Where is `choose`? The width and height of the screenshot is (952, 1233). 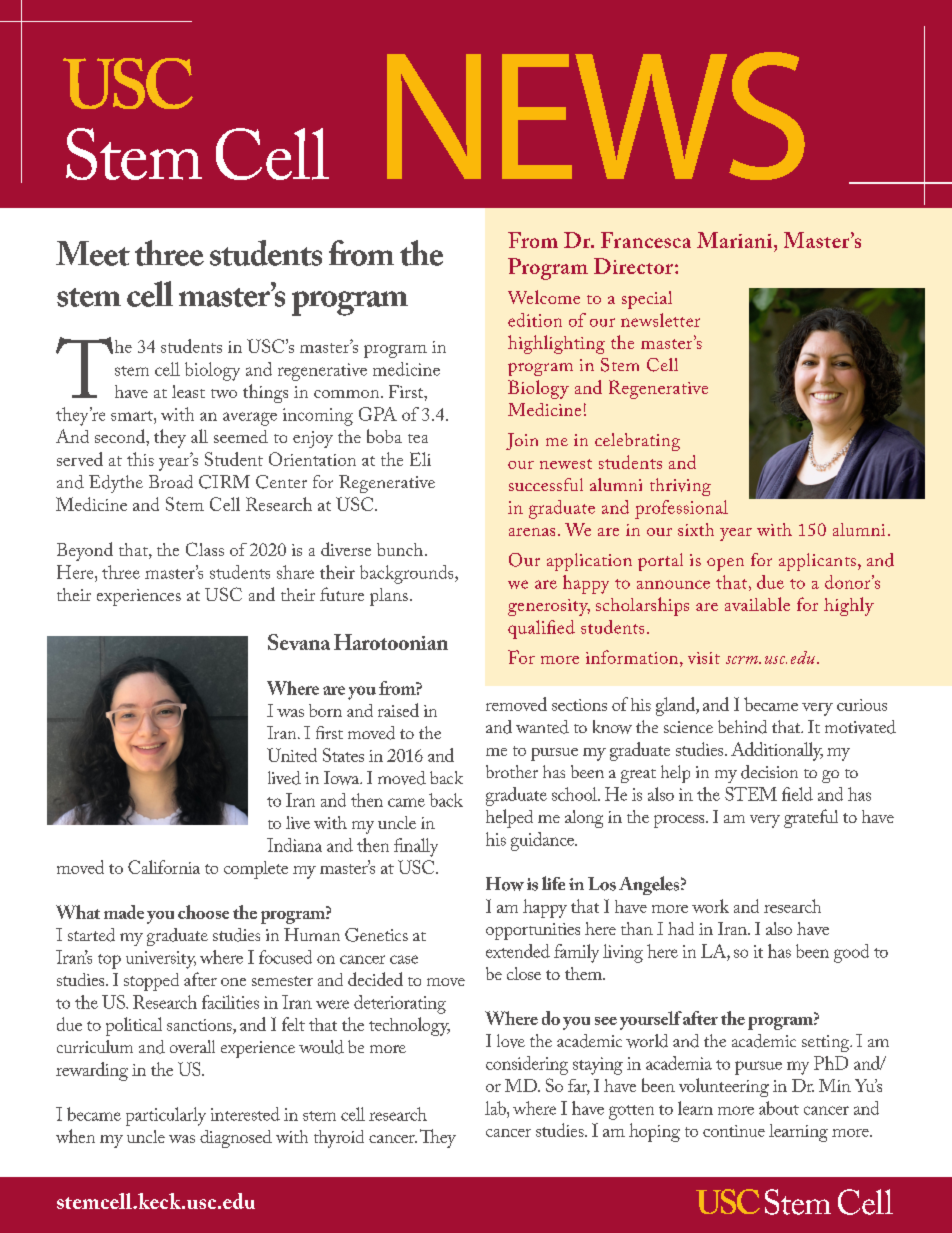 choose is located at coordinates (203, 912).
